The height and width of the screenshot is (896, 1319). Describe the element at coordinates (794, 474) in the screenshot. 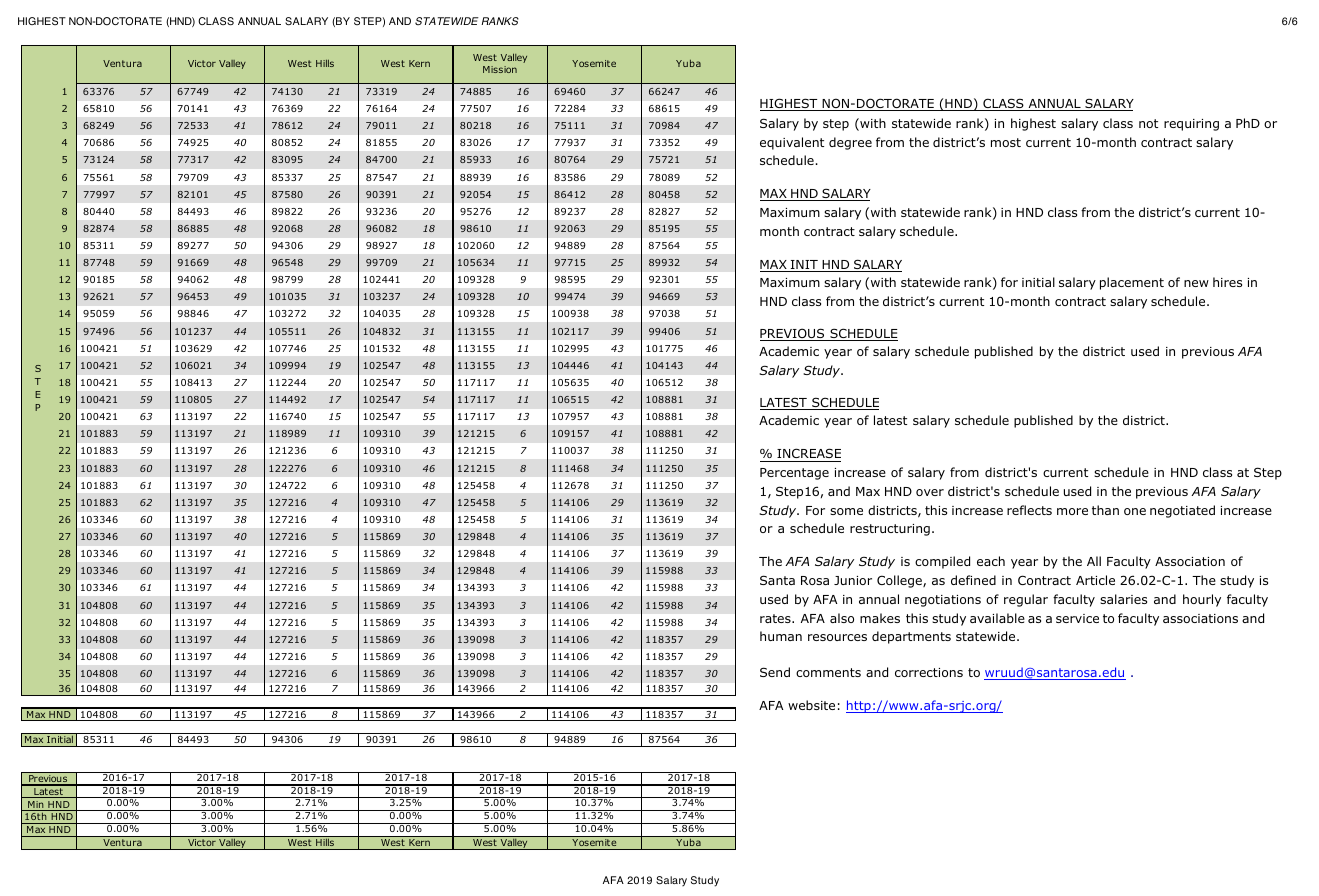

I see `Percentage` at that location.
